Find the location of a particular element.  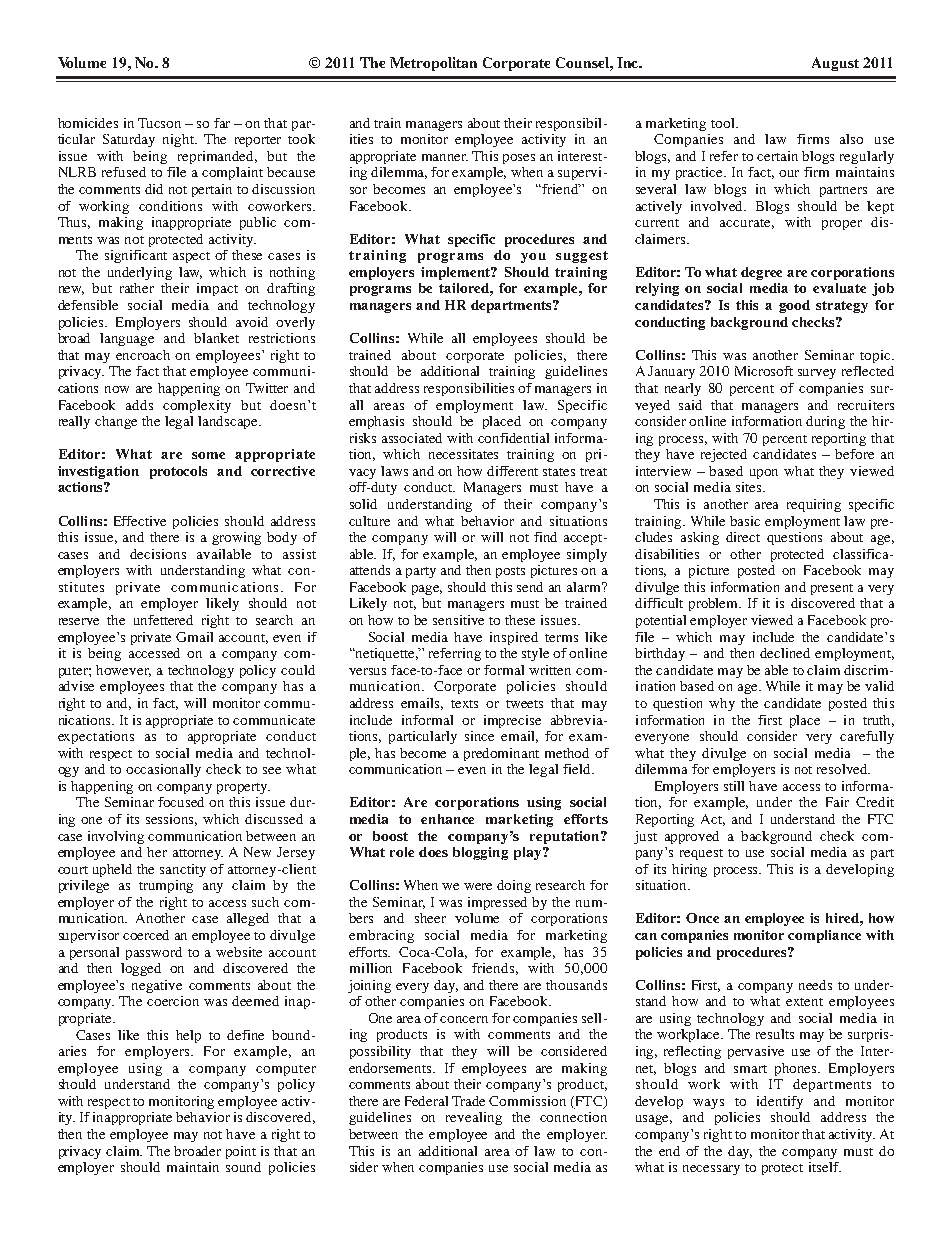

August is located at coordinates (835, 64).
